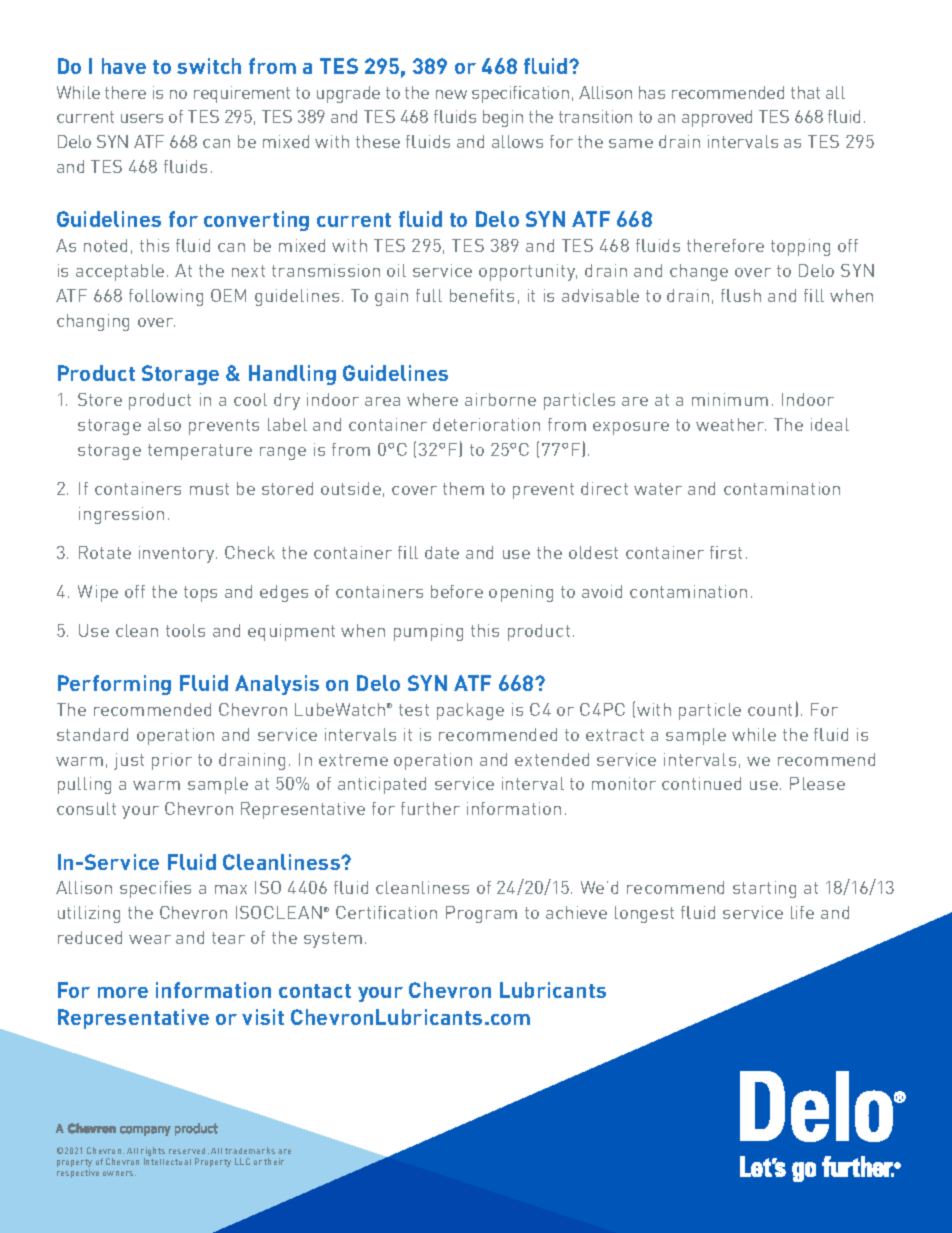 The image size is (952, 1233). Describe the element at coordinates (481, 914) in the screenshot. I see `Program` at that location.
